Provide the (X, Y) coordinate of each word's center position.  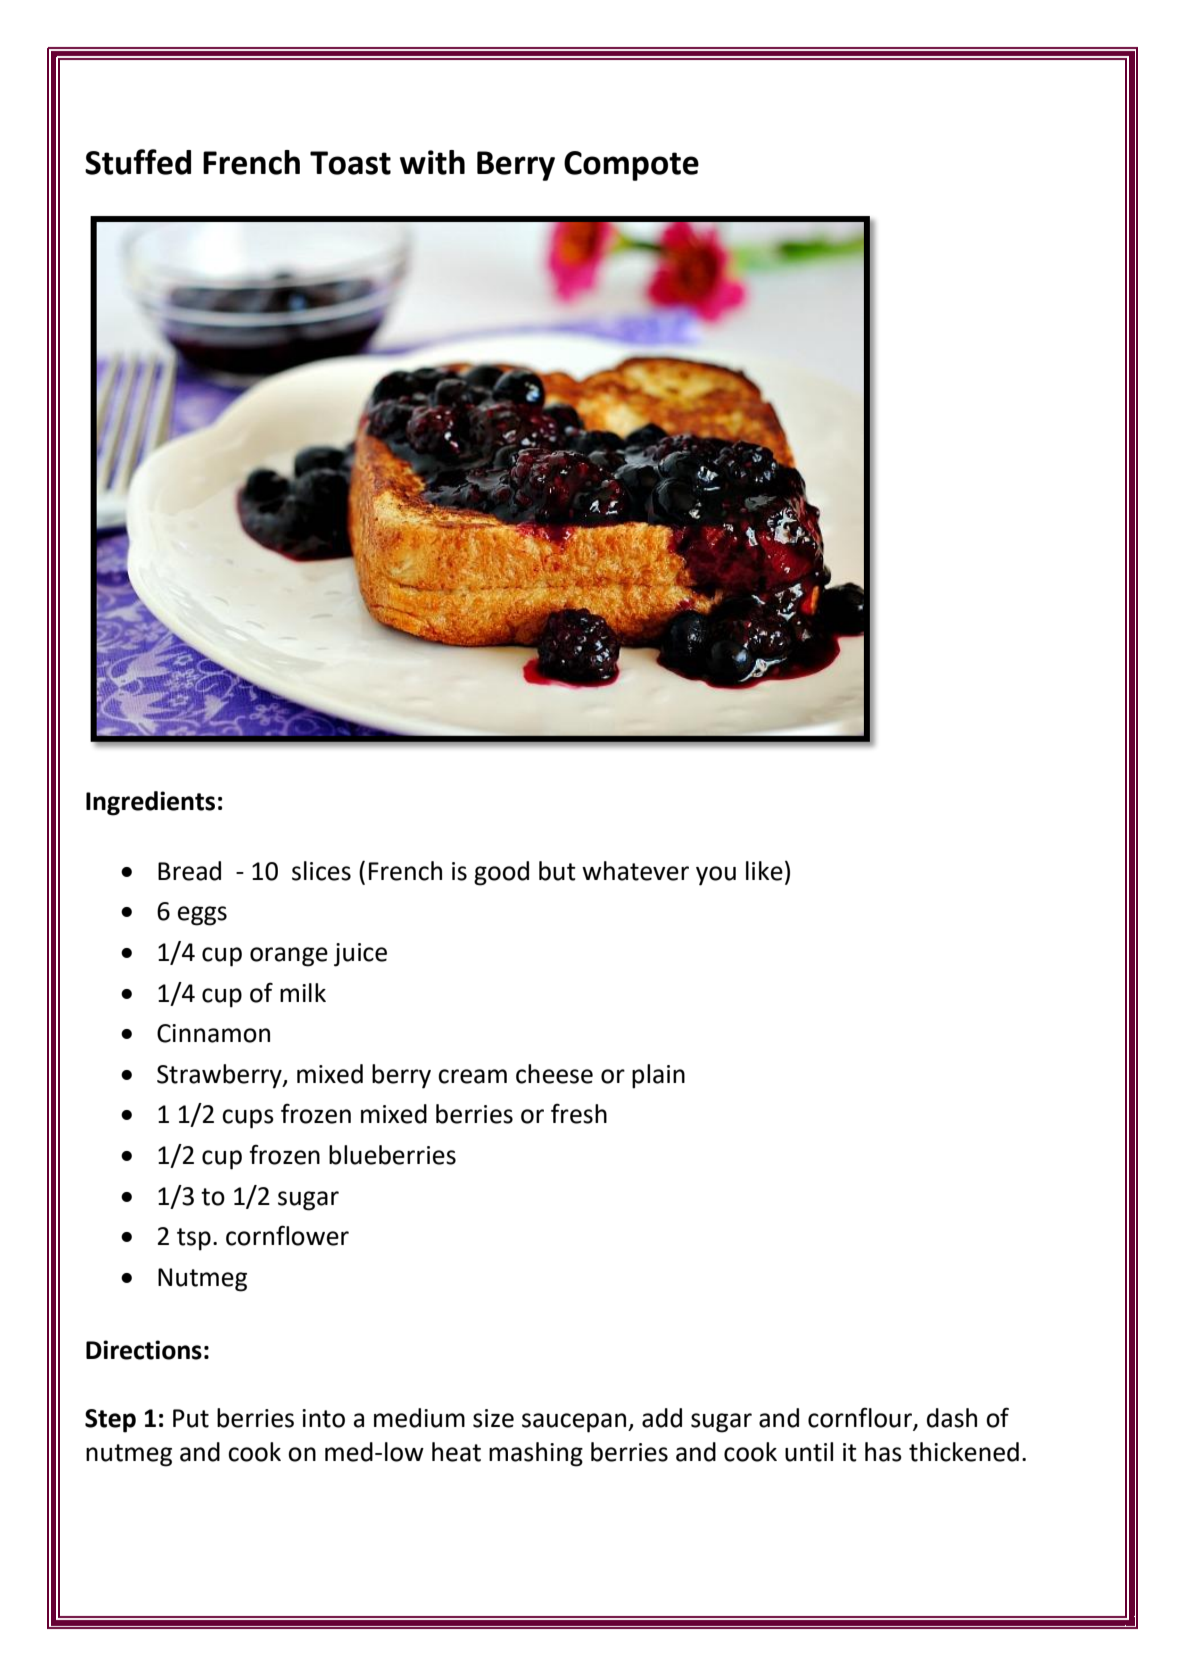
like (764, 871)
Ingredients (150, 803)
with (432, 162)
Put (191, 1418)
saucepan (575, 1423)
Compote (631, 166)
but (557, 871)
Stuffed (138, 162)
